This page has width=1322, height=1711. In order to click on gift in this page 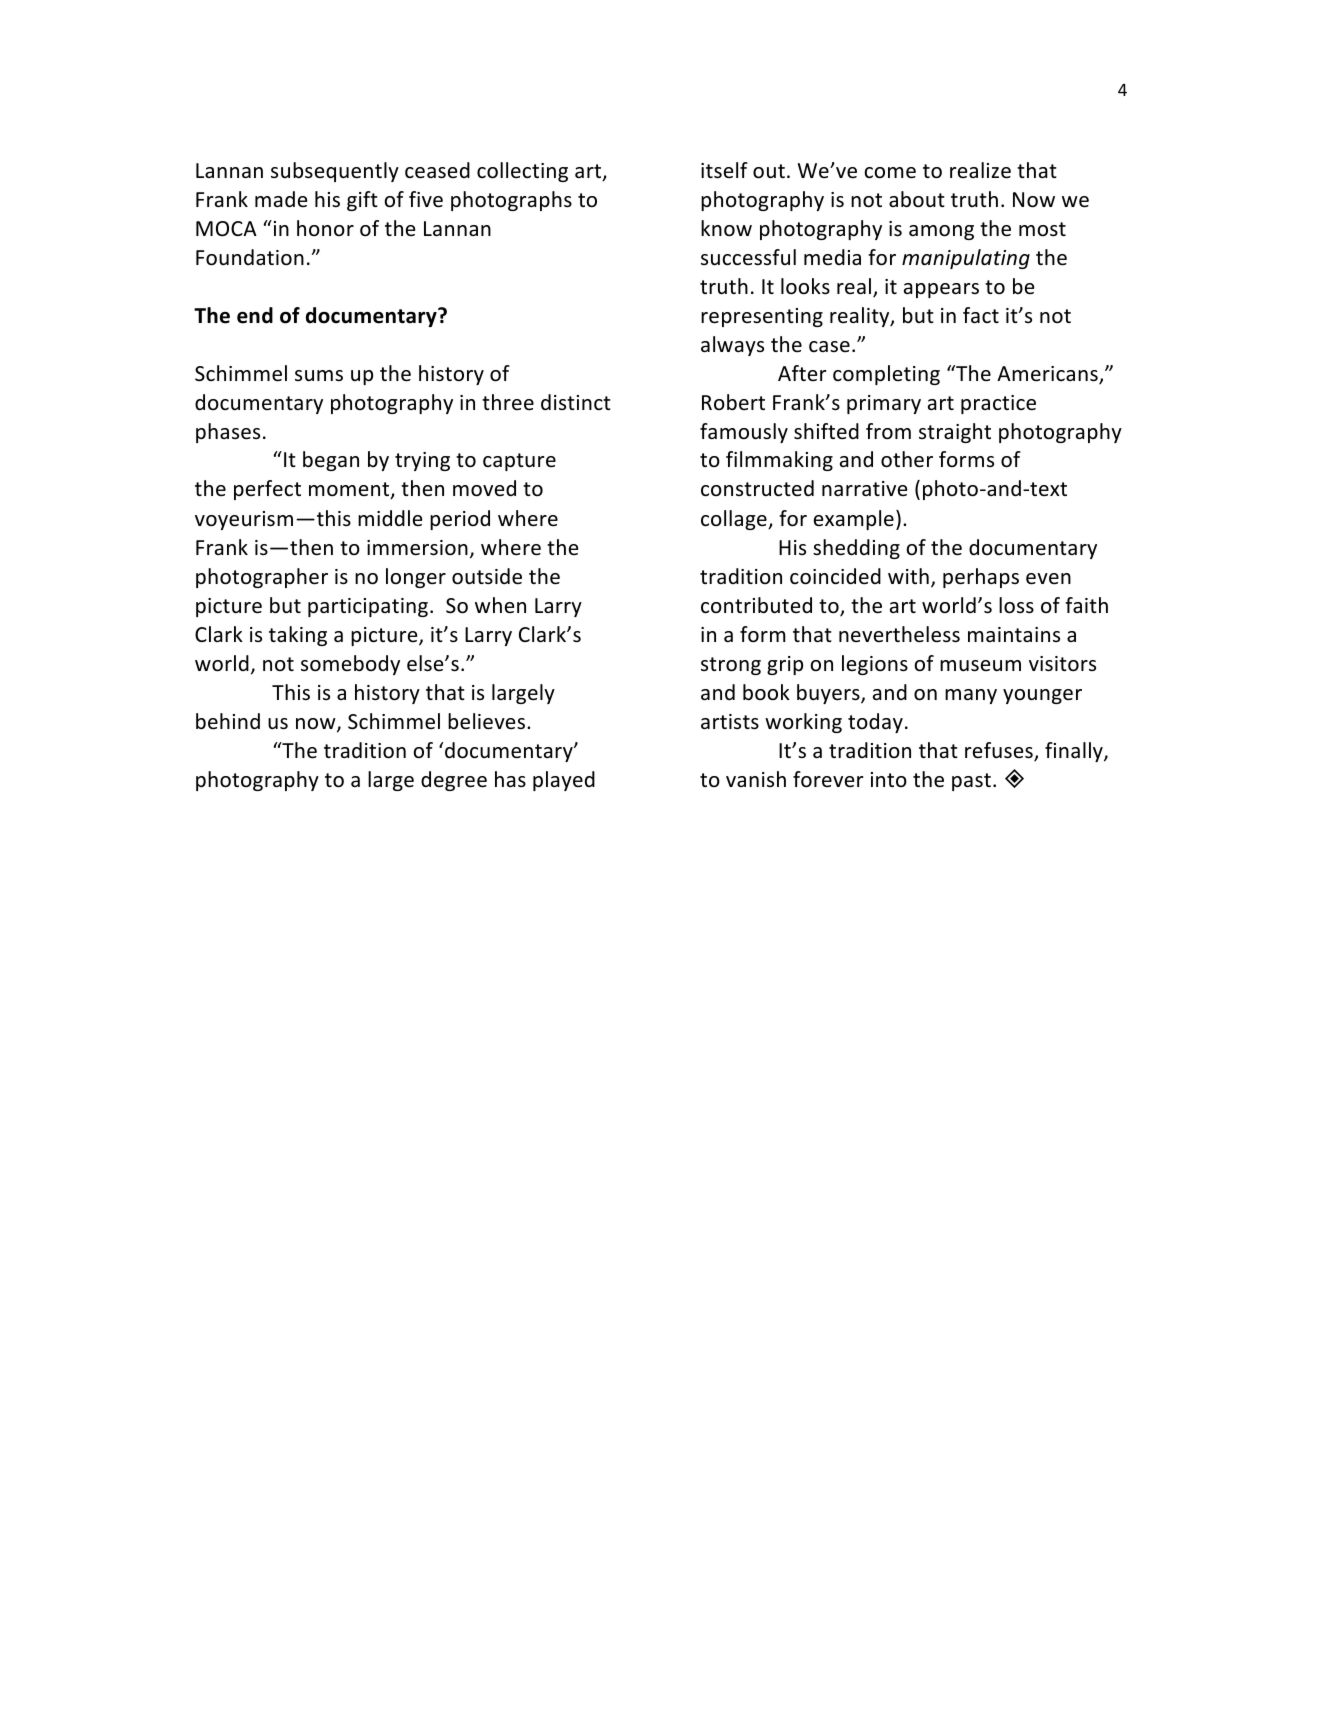, I will do `click(362, 201)`.
